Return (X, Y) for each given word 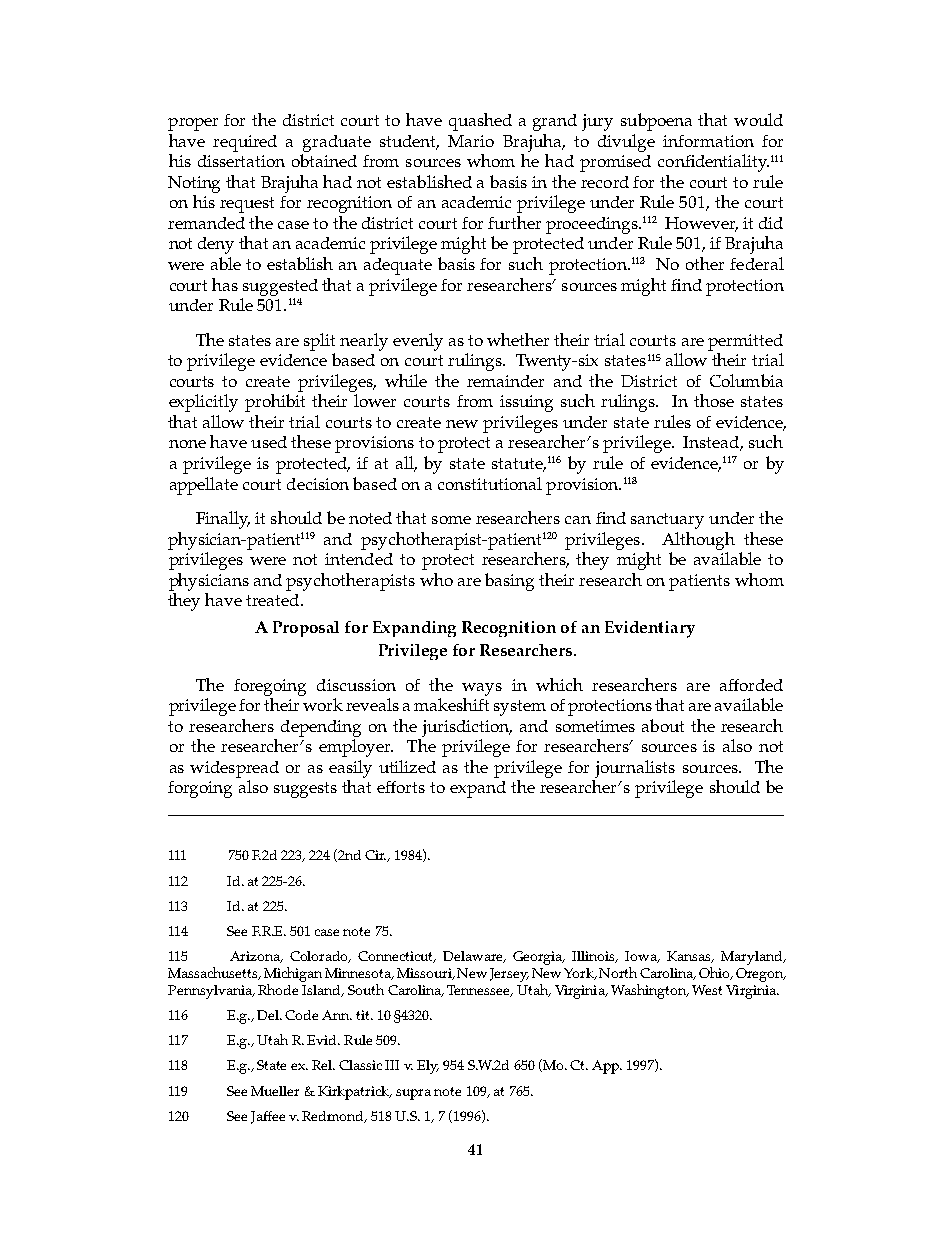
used (269, 442)
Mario (471, 141)
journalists (635, 769)
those (714, 400)
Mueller (275, 1091)
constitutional (490, 483)
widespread (234, 769)
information (708, 141)
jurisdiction (467, 728)
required (245, 143)
